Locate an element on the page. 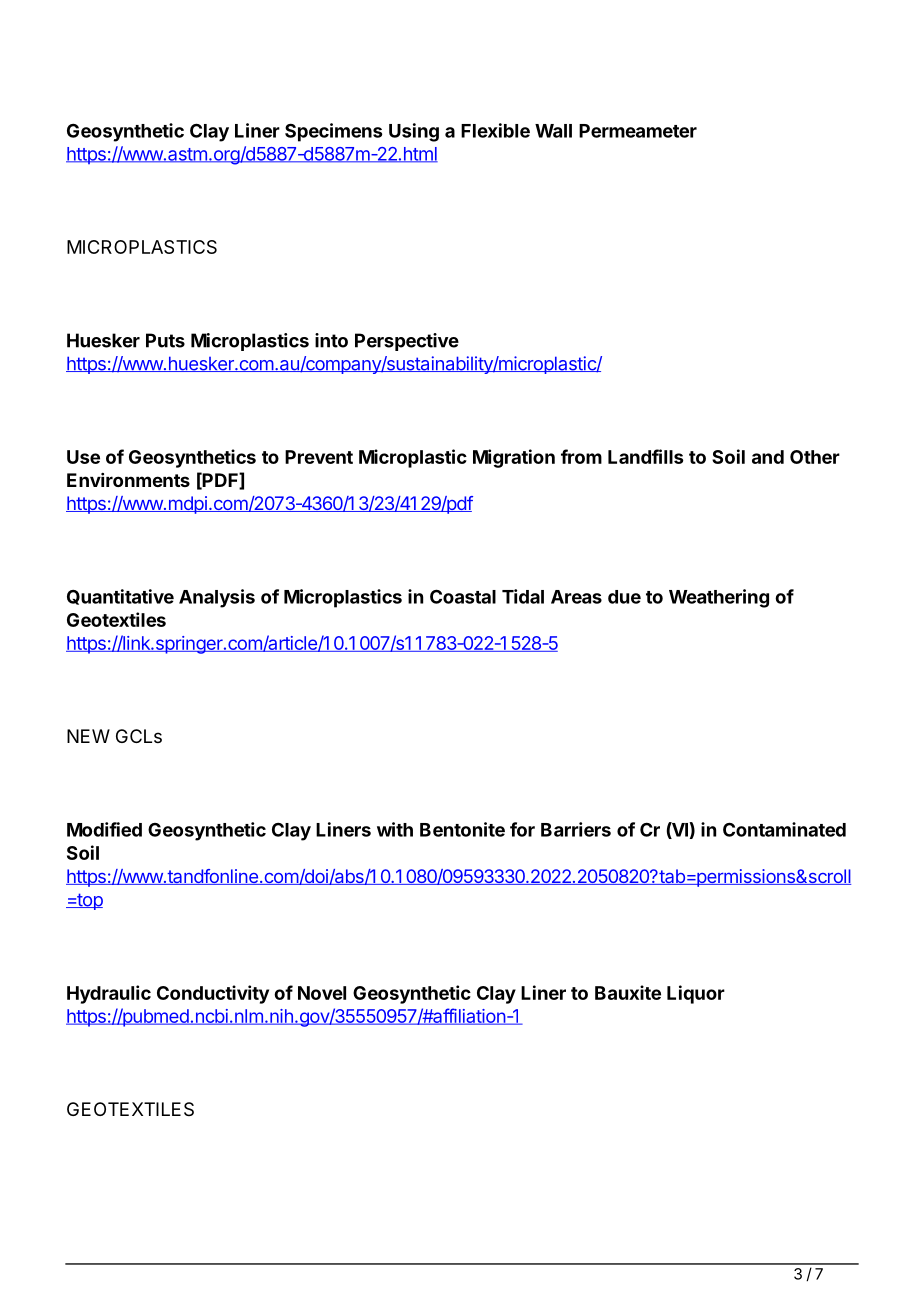 This page has width=924, height=1308. Conductivity is located at coordinates (213, 994).
